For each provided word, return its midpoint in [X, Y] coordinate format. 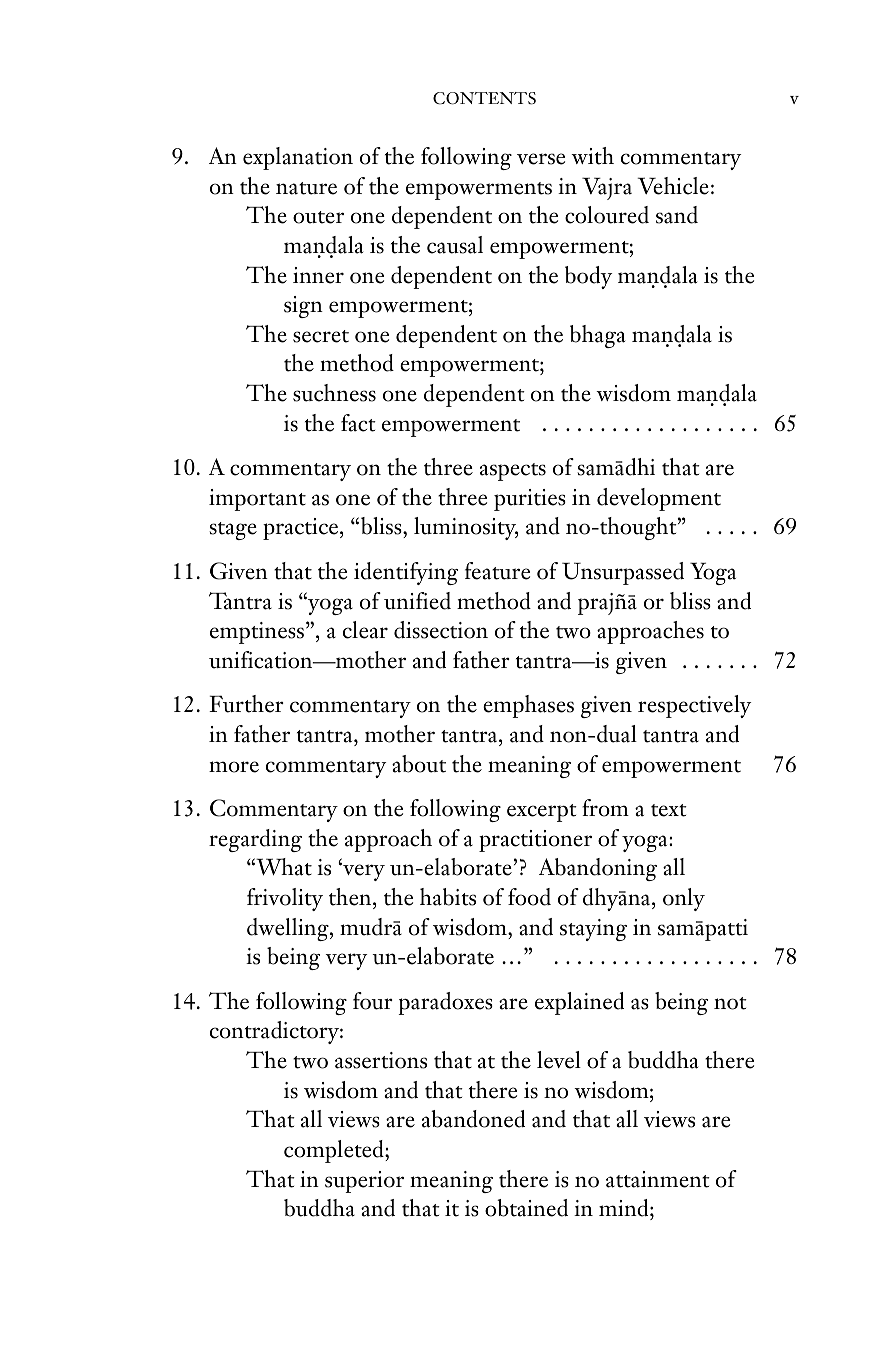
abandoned [473, 1119]
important [257, 500]
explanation [298, 158]
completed [335, 1151]
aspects [513, 472]
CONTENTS [484, 98]
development [659, 499]
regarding [255, 840]
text [669, 810]
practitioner [535, 841]
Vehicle [673, 186]
